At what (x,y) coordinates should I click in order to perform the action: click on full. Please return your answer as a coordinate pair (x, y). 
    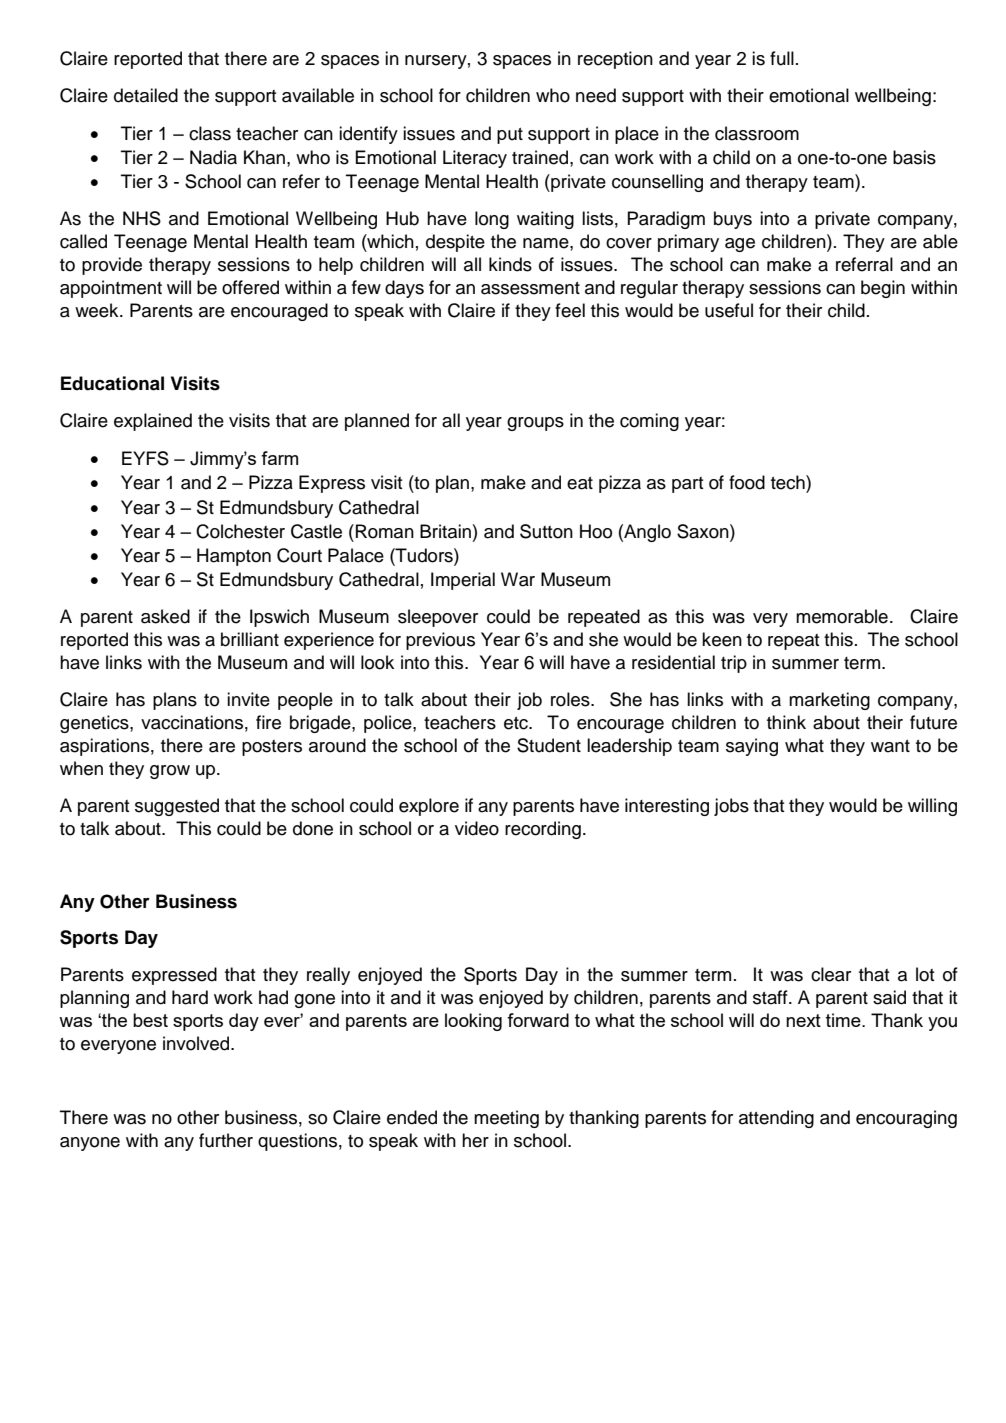
    Looking at the image, I should click on (782, 58).
